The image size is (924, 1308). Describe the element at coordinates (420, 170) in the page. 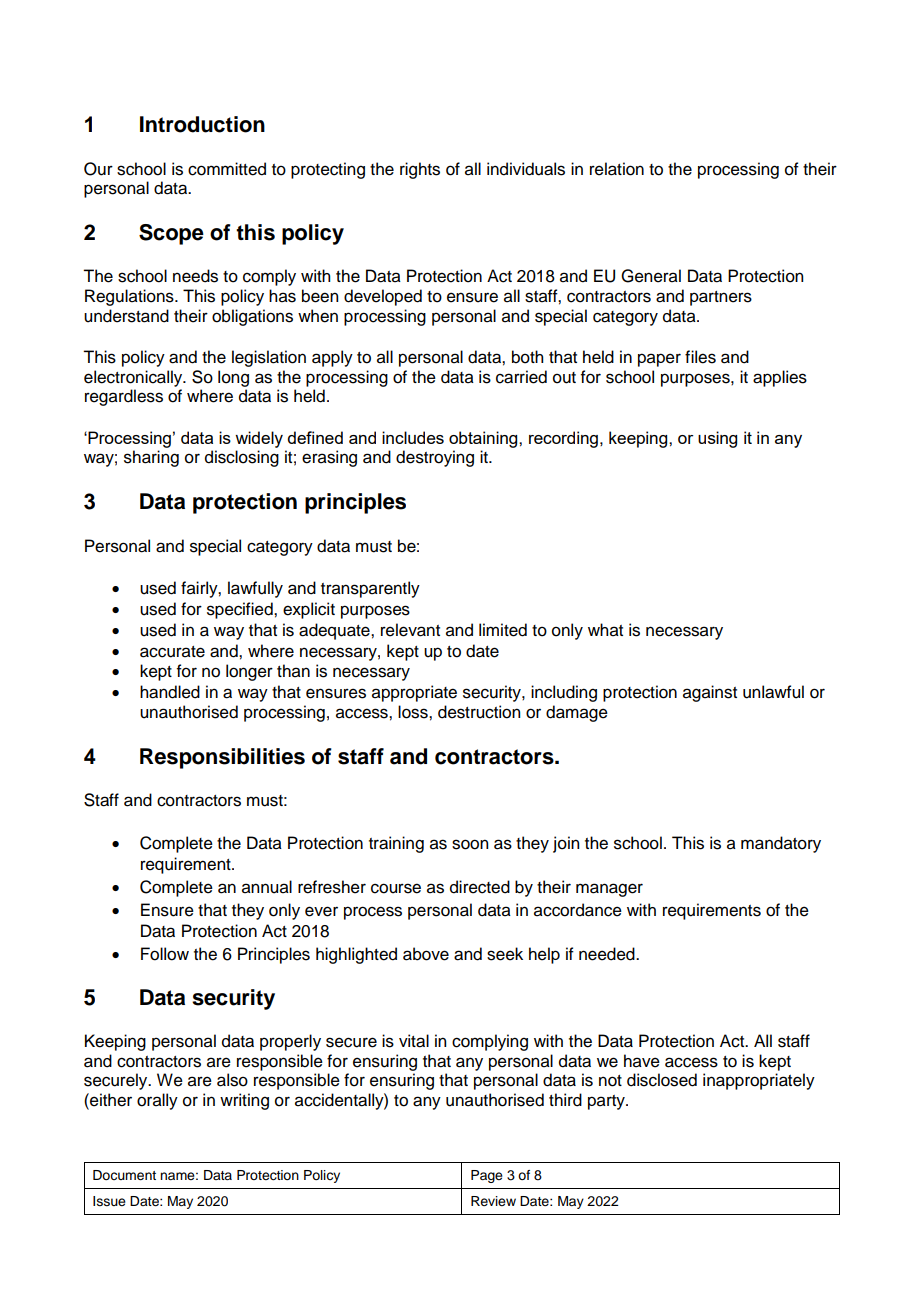

I see `rights` at that location.
